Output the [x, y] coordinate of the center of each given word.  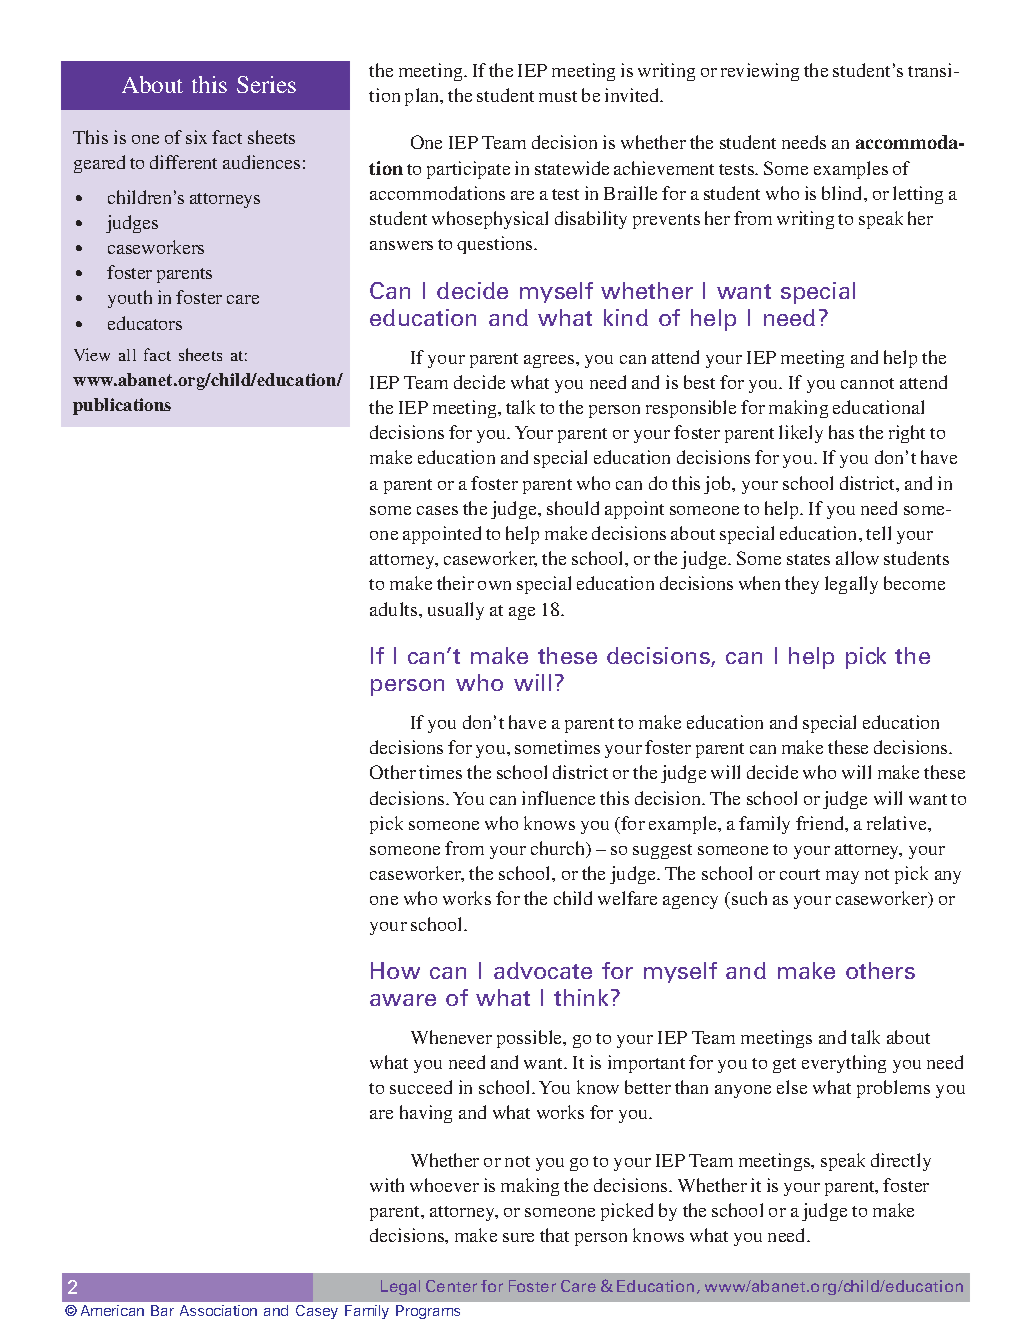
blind [843, 193]
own [494, 585]
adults [395, 609]
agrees [550, 361]
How [395, 970]
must [558, 96]
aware [403, 1000]
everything [844, 1064]
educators [145, 323]
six [196, 137]
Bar [162, 1310]
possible [531, 1039]
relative [898, 823]
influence [558, 798]
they [802, 585]
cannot [867, 383]
